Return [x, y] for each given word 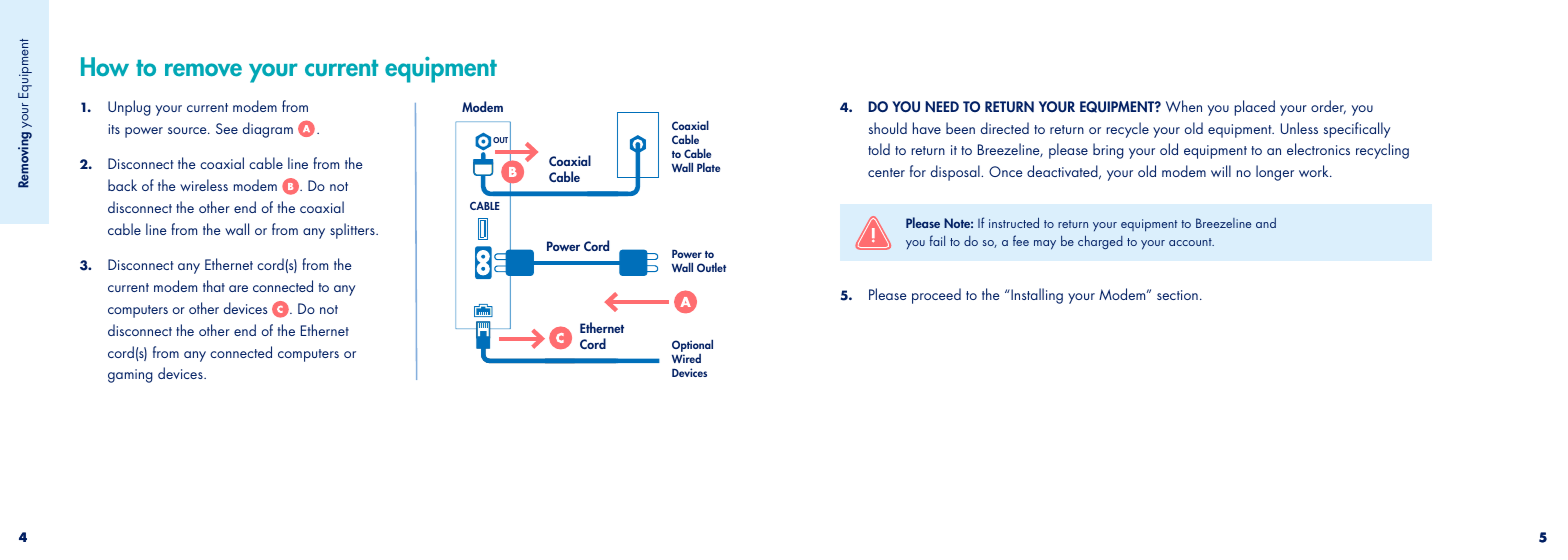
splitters [353, 231]
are [238, 288]
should [888, 128]
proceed [936, 296]
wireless [204, 185]
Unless [1299, 128]
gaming [130, 376]
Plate [708, 167]
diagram [268, 130]
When [1184, 106]
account [1191, 242]
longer [1275, 173]
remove [203, 70]
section [1177, 295]
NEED [942, 106]
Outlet [711, 267]
